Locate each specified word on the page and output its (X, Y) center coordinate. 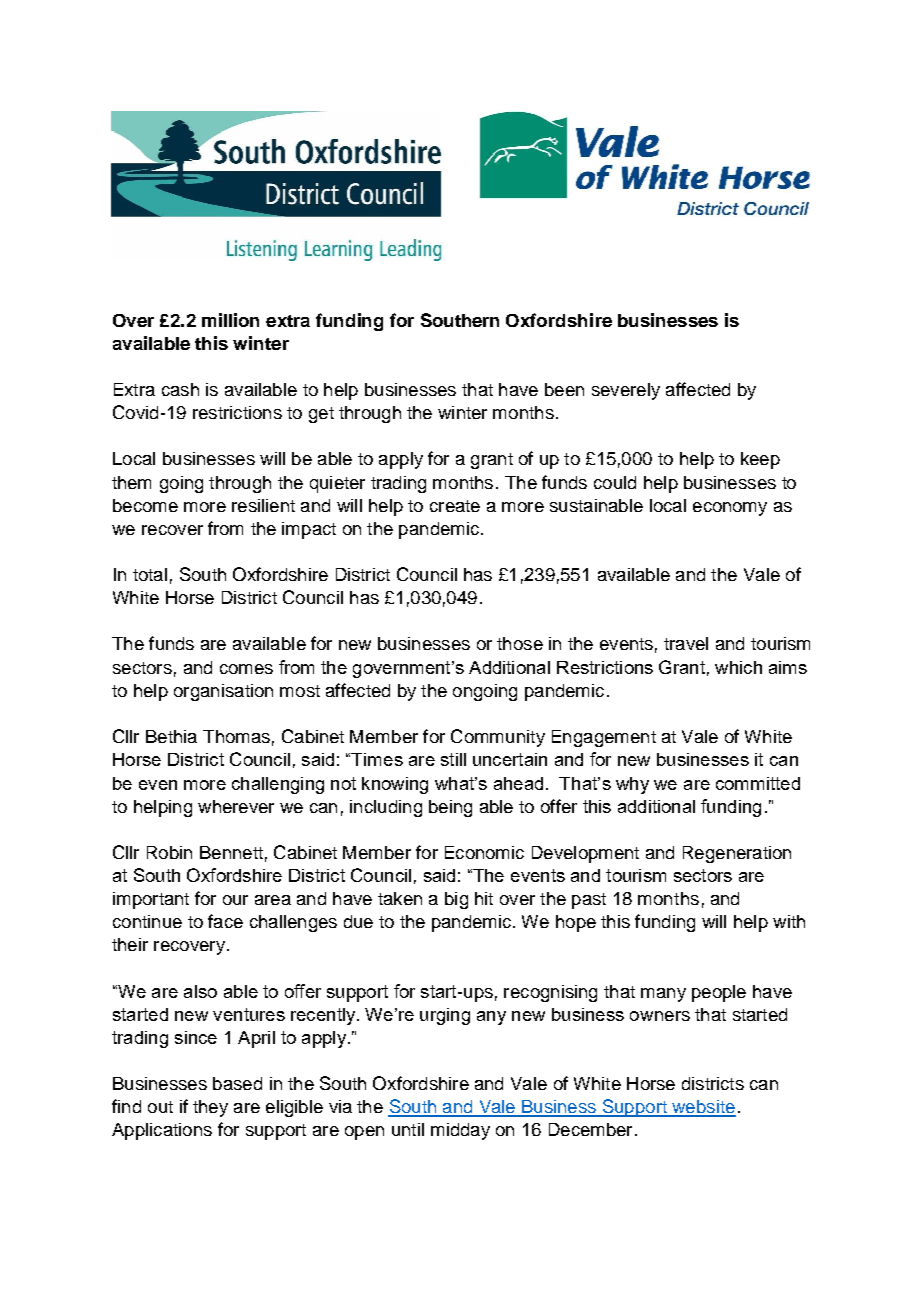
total (150, 574)
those (520, 643)
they (210, 1108)
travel (686, 643)
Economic (484, 852)
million (230, 320)
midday (460, 1131)
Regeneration (737, 854)
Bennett (231, 852)
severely (626, 391)
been (564, 389)
